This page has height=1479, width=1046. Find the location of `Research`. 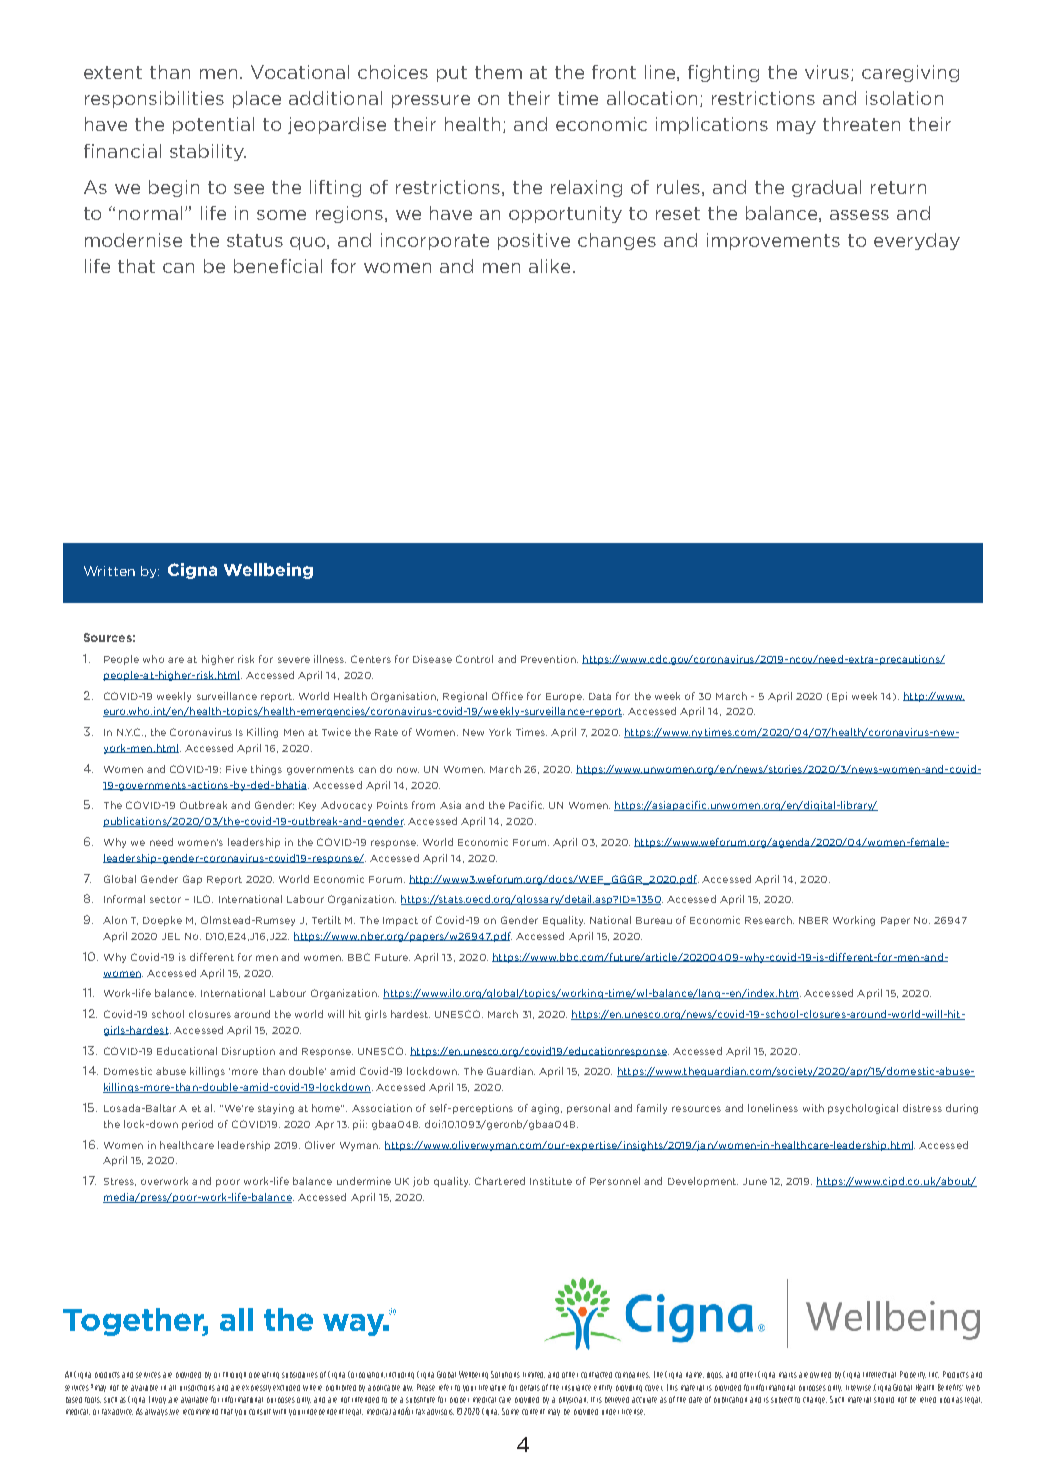

Research is located at coordinates (769, 920).
